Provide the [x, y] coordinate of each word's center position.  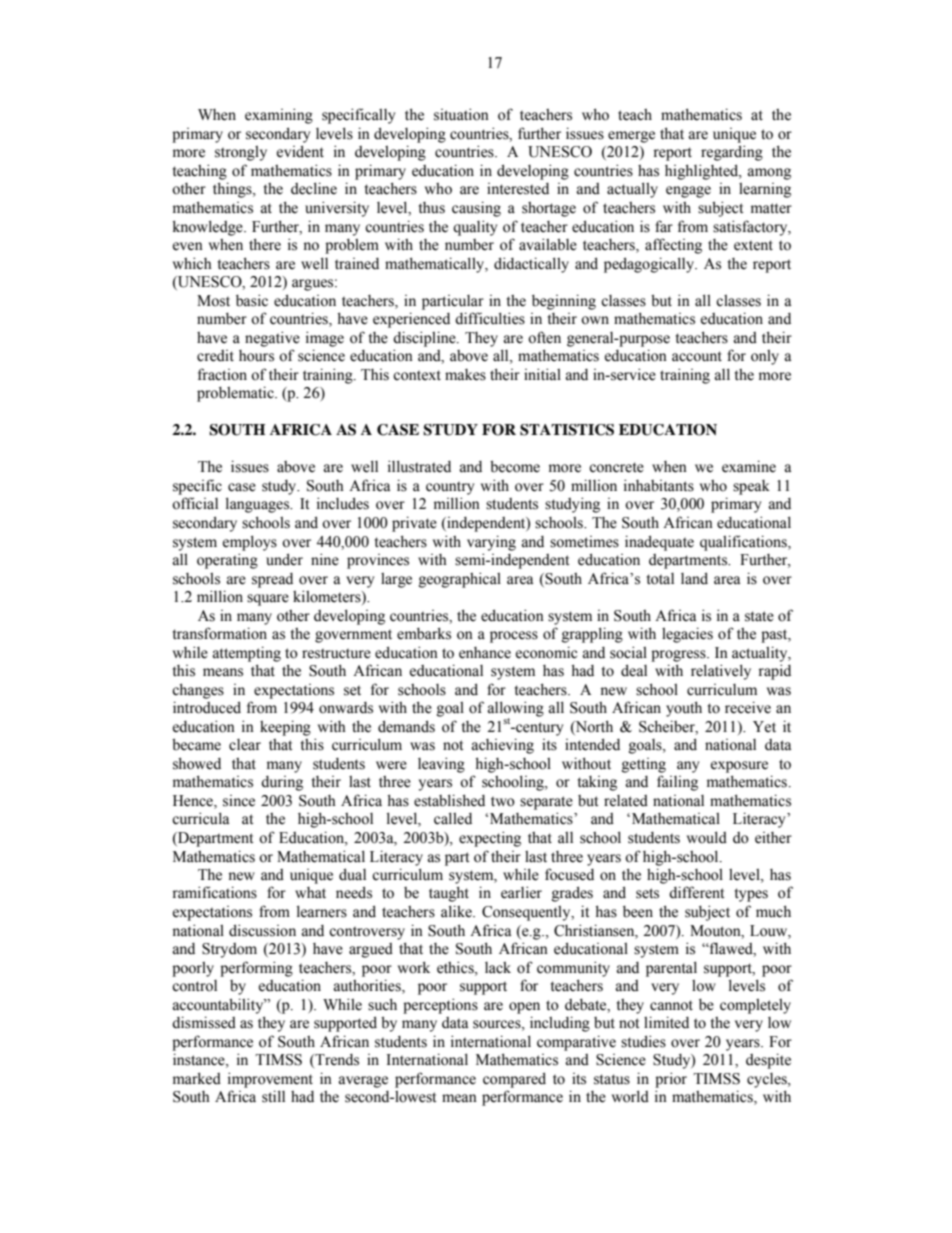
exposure [739, 767]
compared [514, 1080]
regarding [732, 153]
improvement [270, 1080]
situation [461, 114]
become [515, 466]
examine [749, 466]
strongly [241, 153]
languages [259, 505]
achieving [503, 746]
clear [245, 745]
